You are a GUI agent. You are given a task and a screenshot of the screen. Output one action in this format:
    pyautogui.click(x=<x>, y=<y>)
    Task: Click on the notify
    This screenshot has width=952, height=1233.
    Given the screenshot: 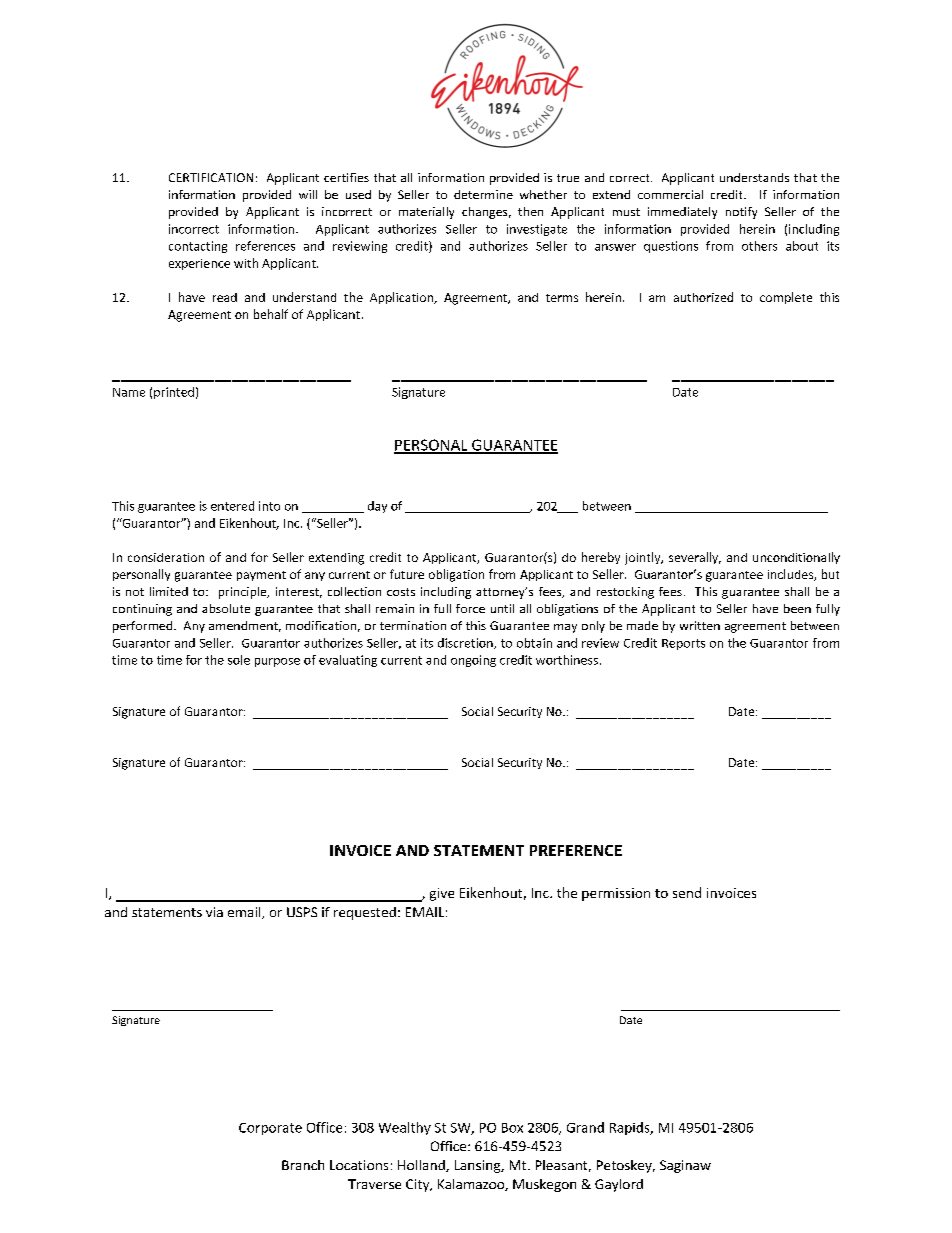 What is the action you would take?
    pyautogui.click(x=741, y=213)
